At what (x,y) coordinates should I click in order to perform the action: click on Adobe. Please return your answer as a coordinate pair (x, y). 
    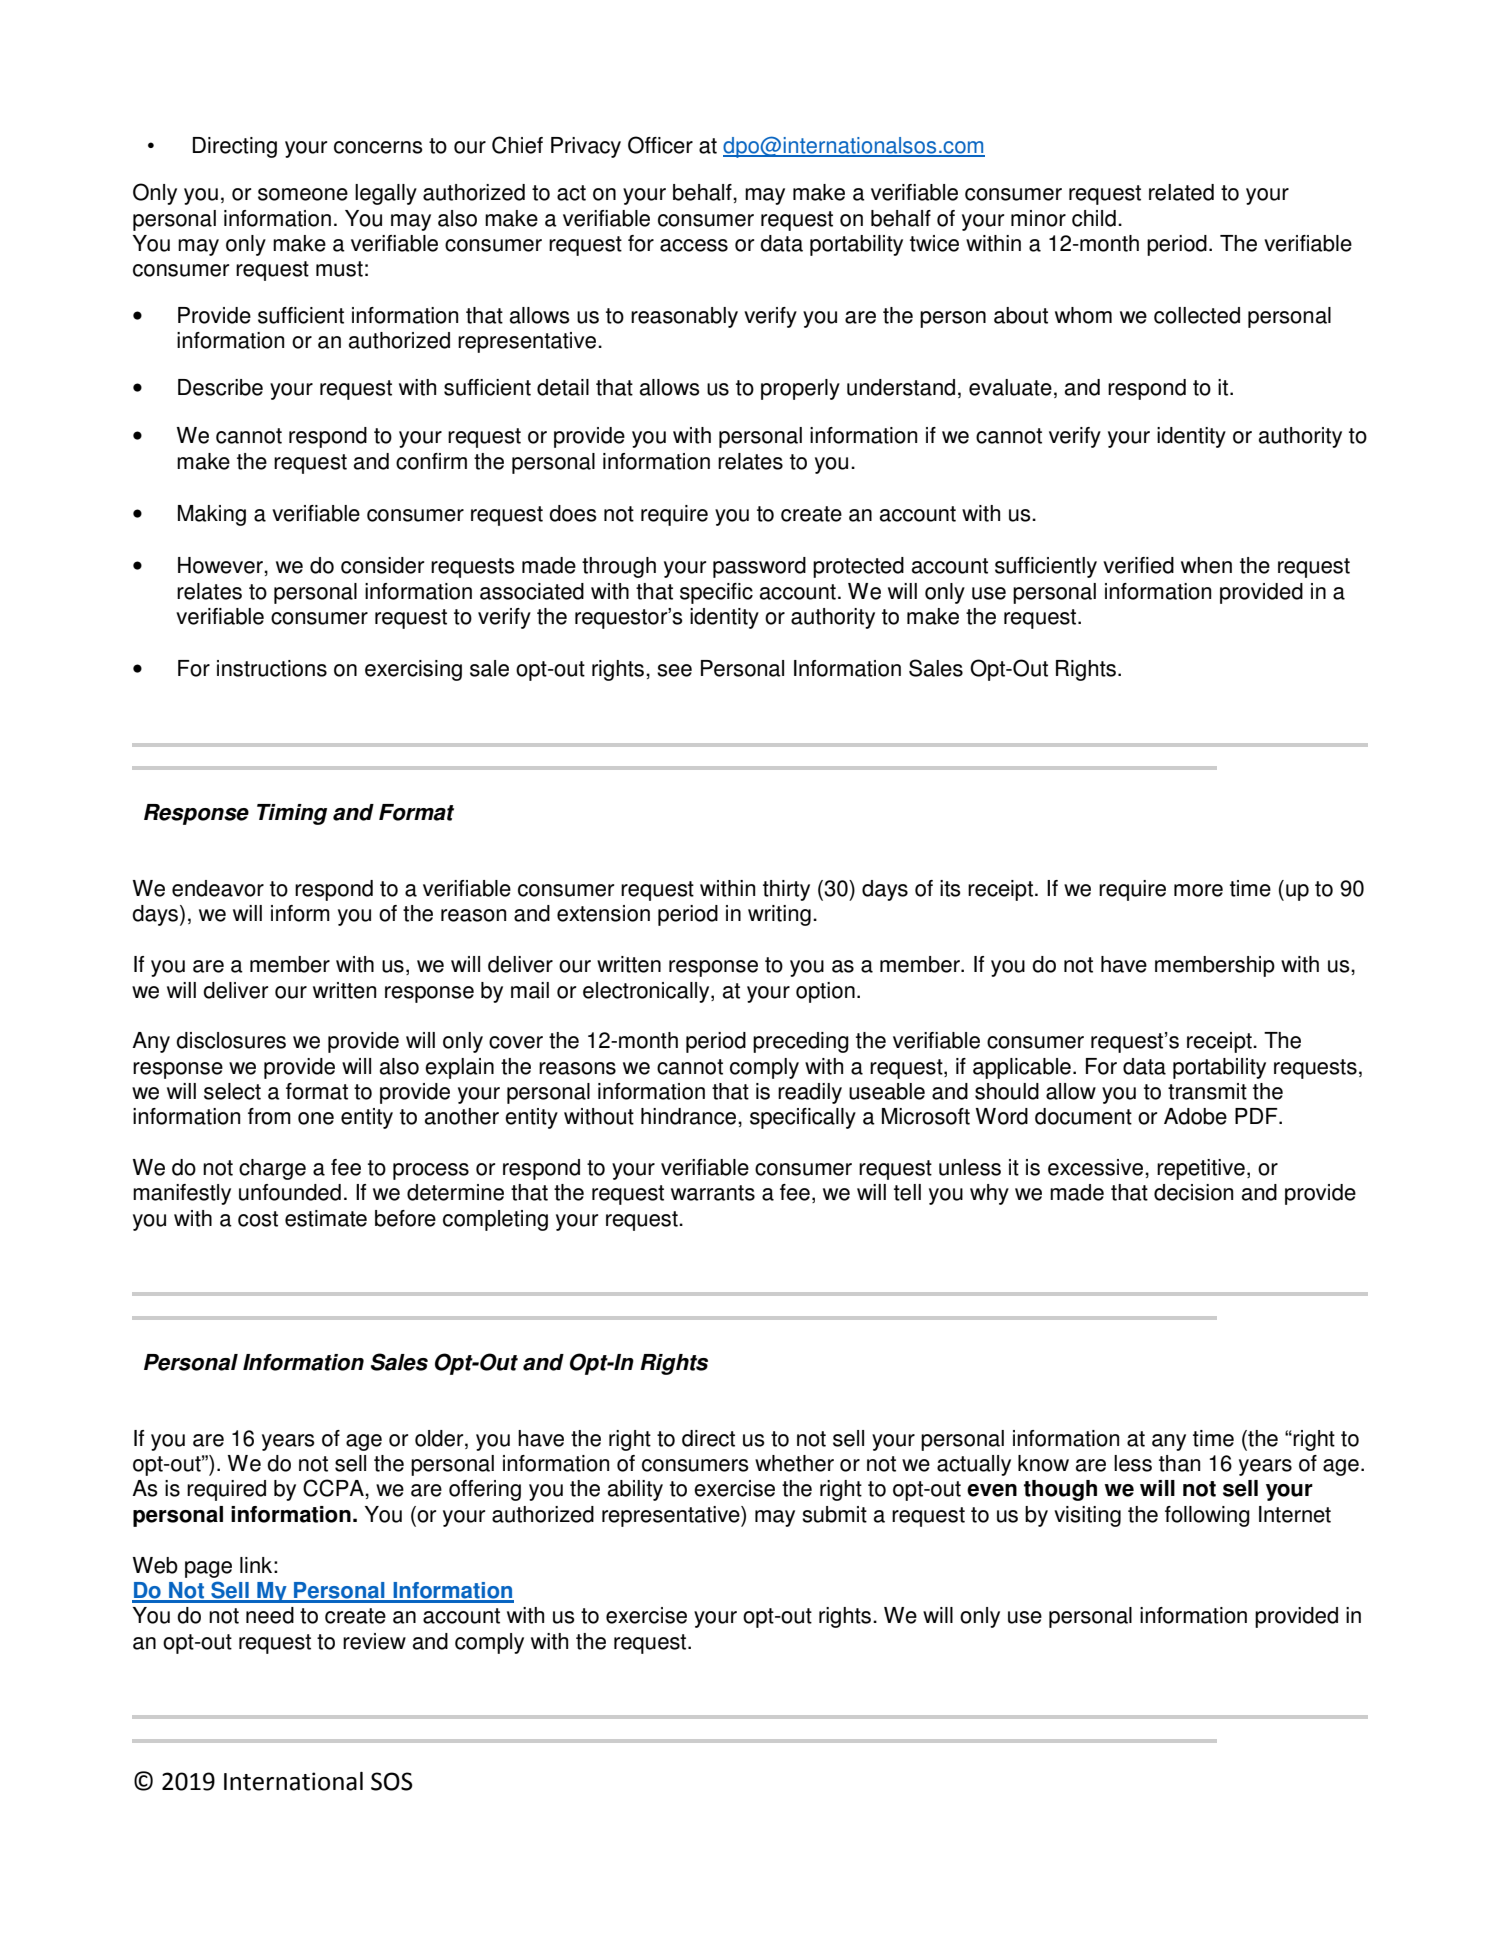
    Looking at the image, I should click on (1195, 1116).
